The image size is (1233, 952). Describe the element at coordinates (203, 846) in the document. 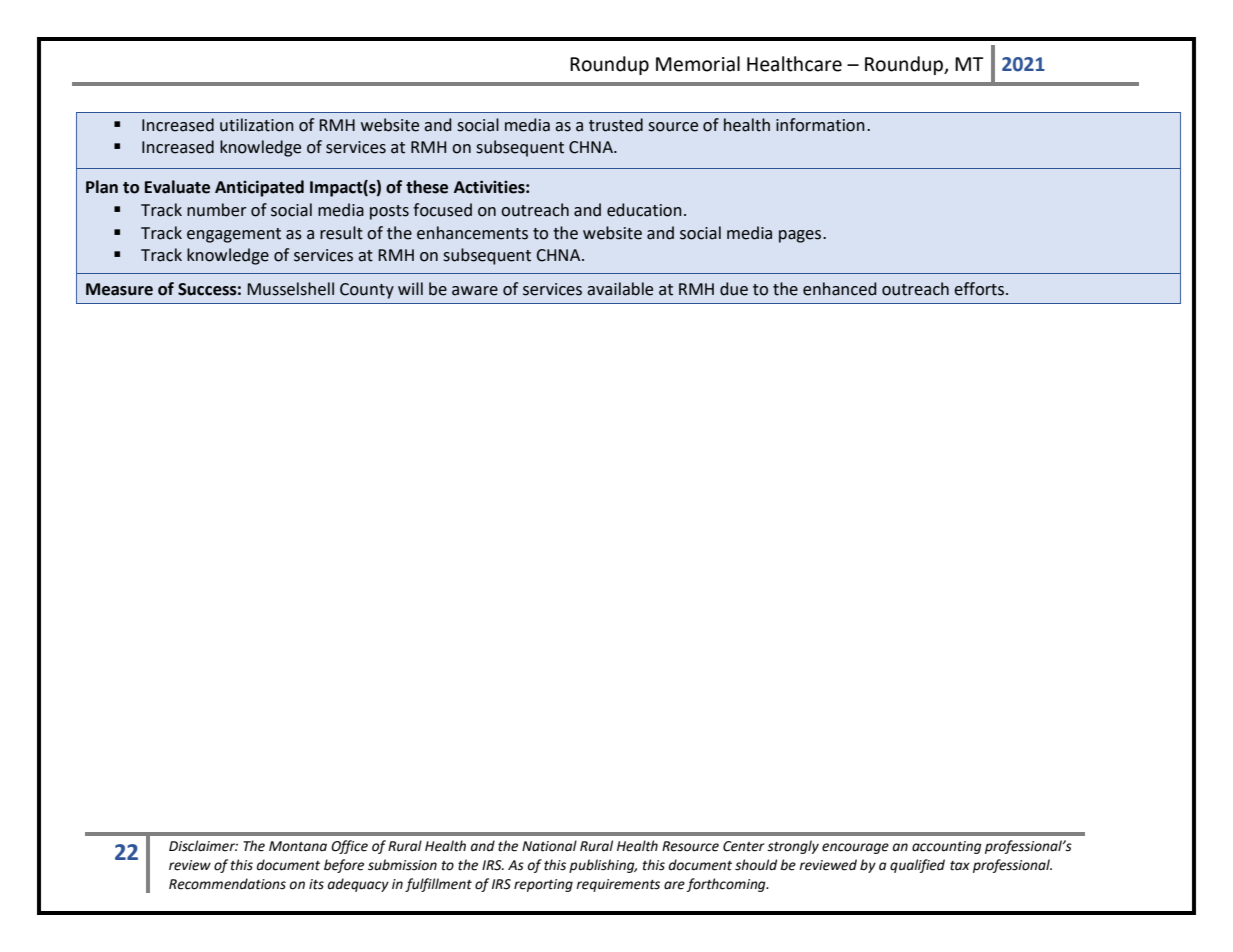

I see `Disclaimer` at that location.
